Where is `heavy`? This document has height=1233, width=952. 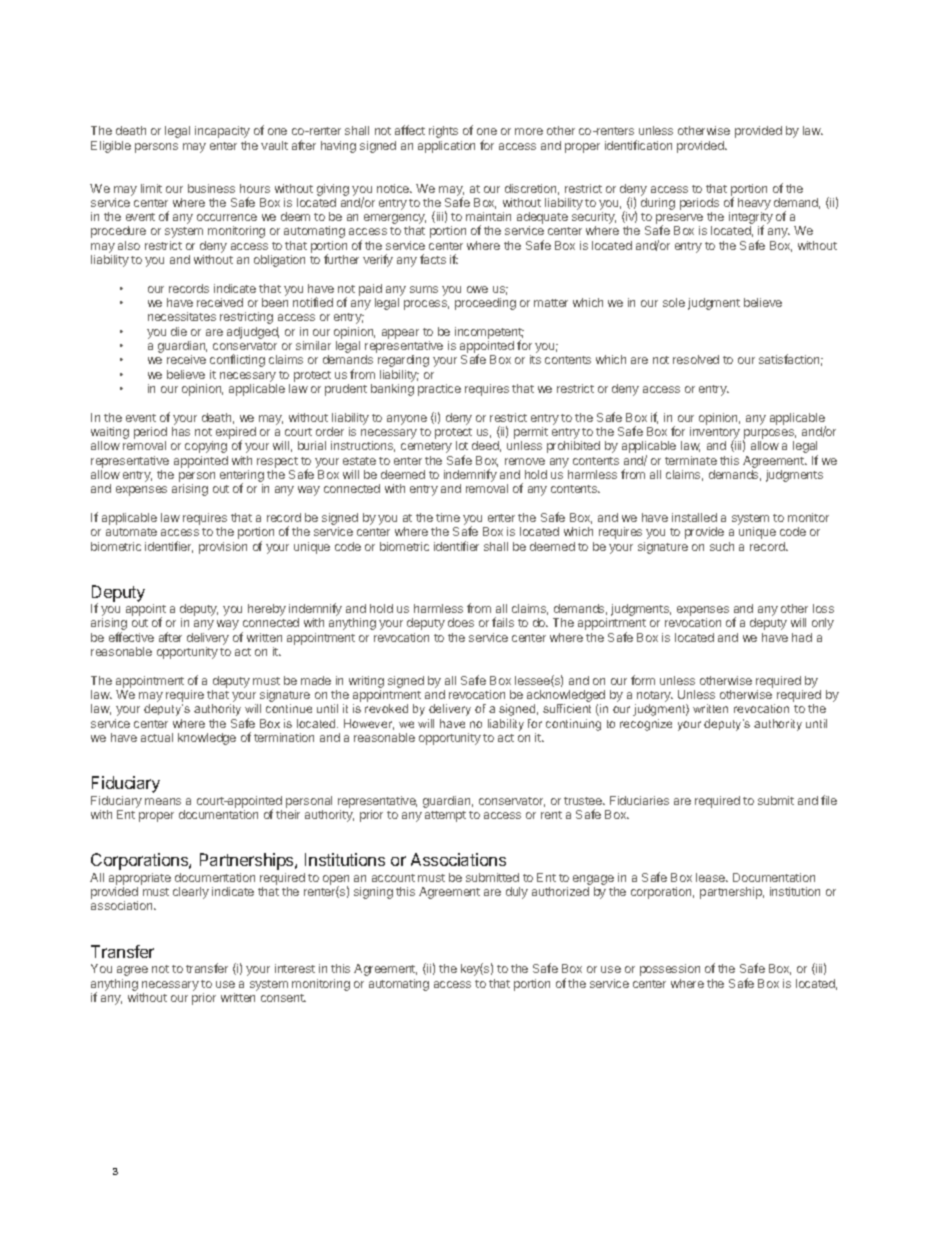
heavy is located at coordinates (754, 205).
